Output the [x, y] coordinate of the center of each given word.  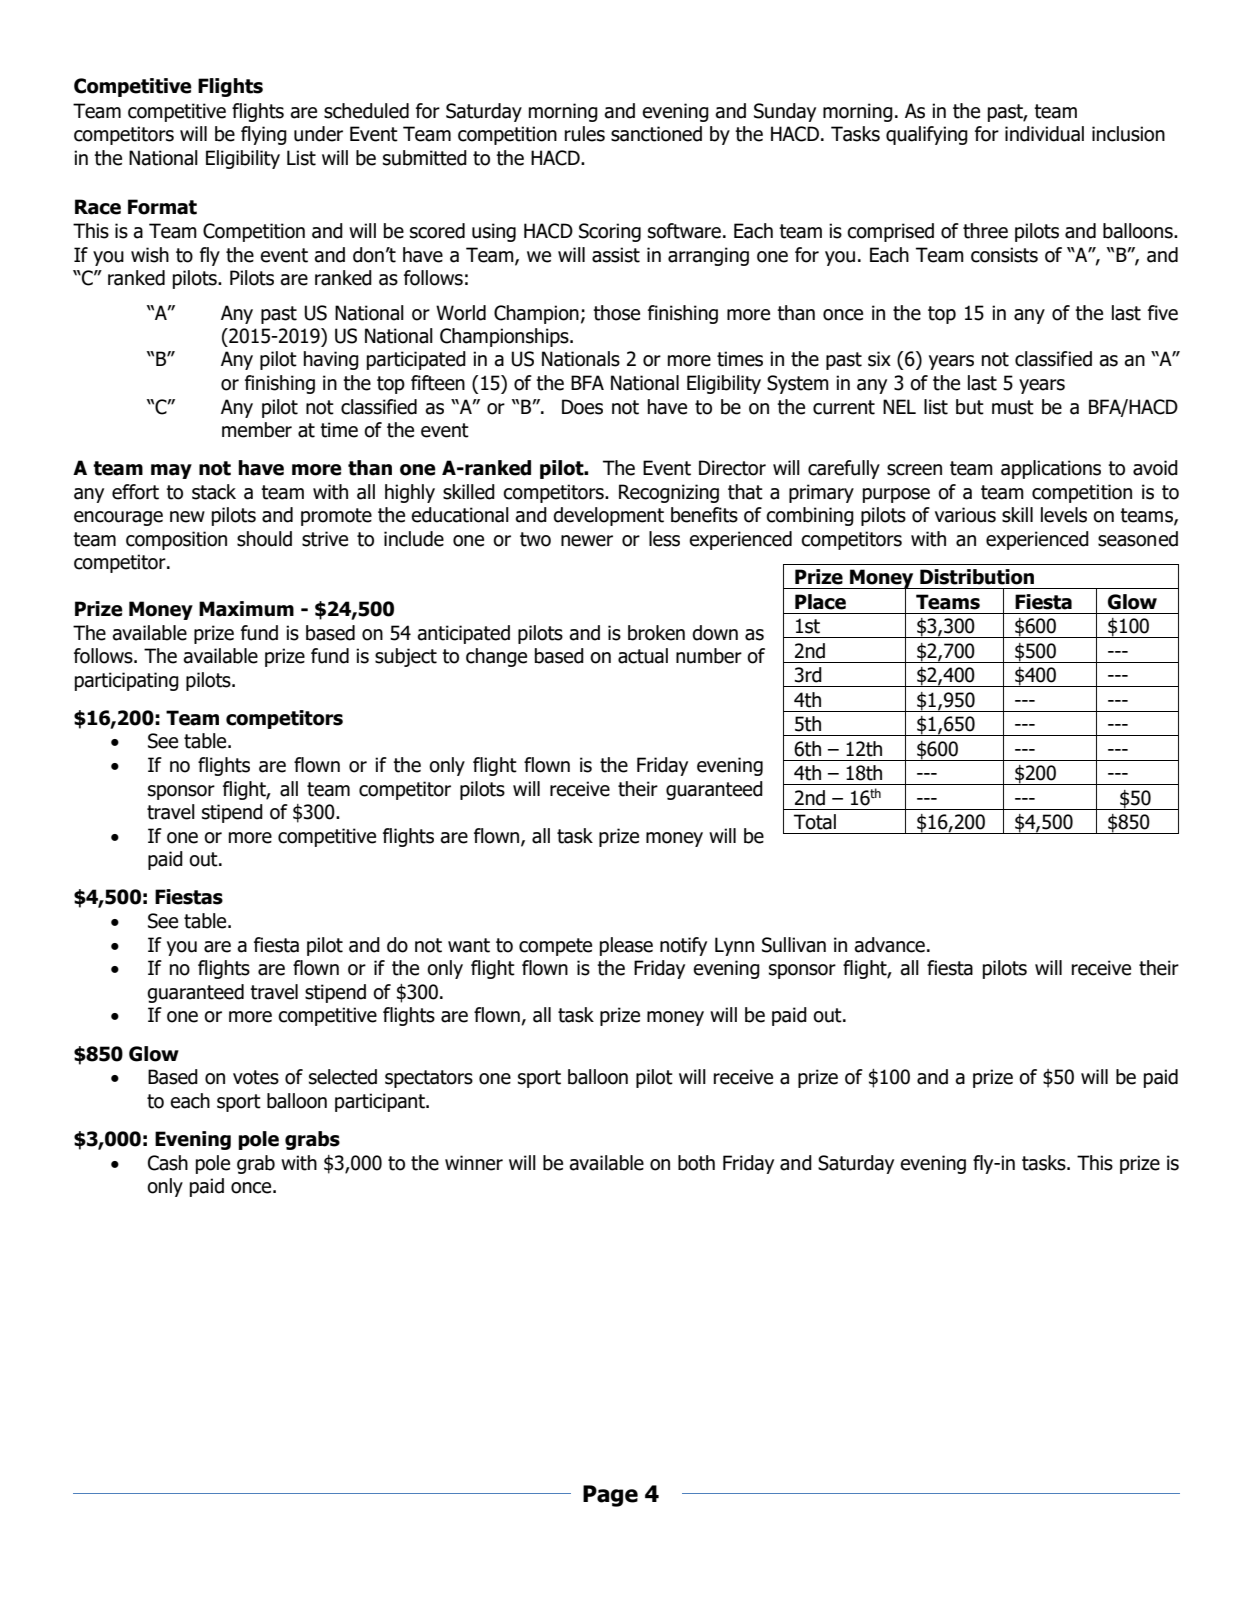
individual [1044, 134]
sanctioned [656, 134]
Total [815, 822]
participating [127, 681]
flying [264, 135]
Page [610, 1496]
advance [889, 945]
